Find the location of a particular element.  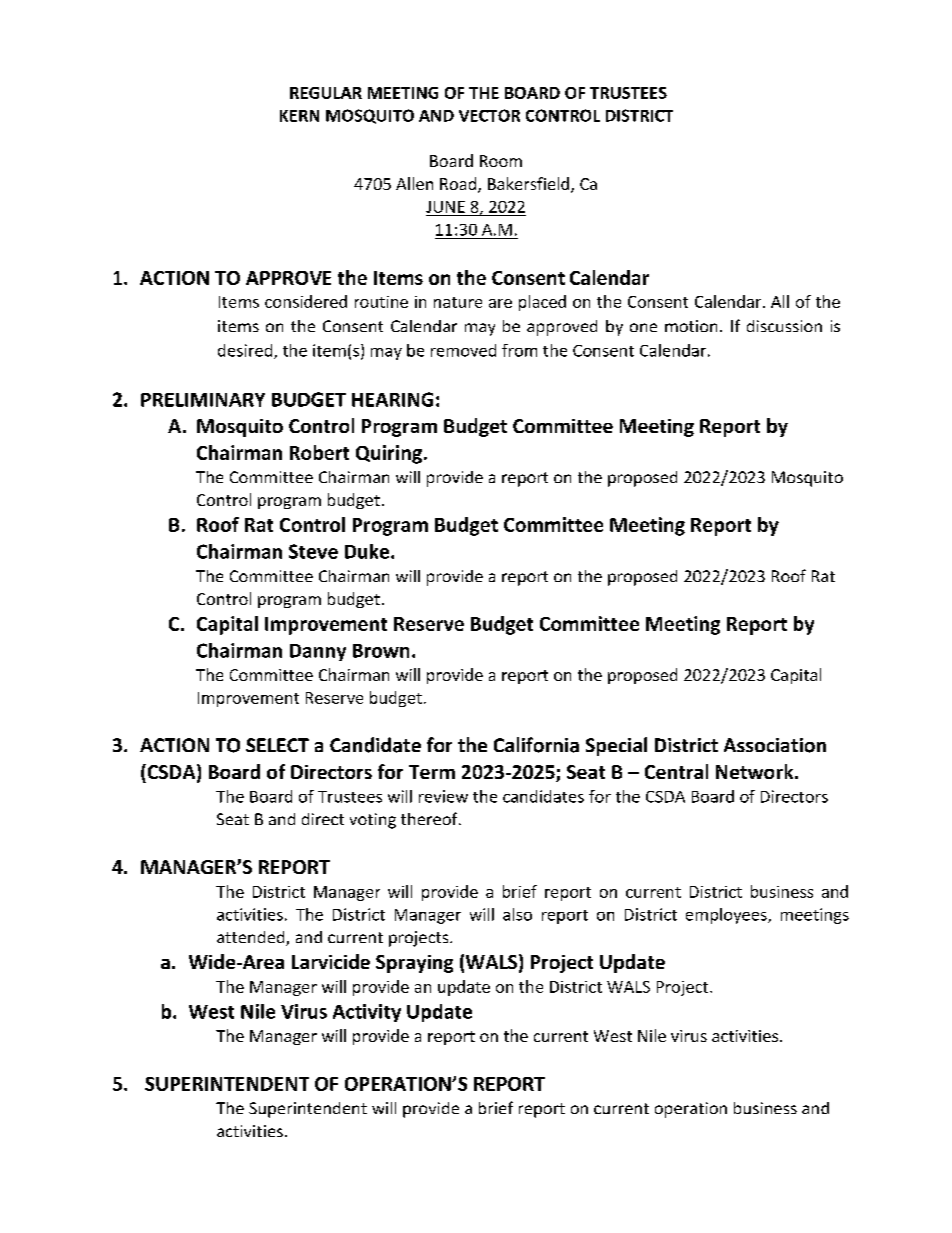

Bakersfield is located at coordinates (528, 183).
